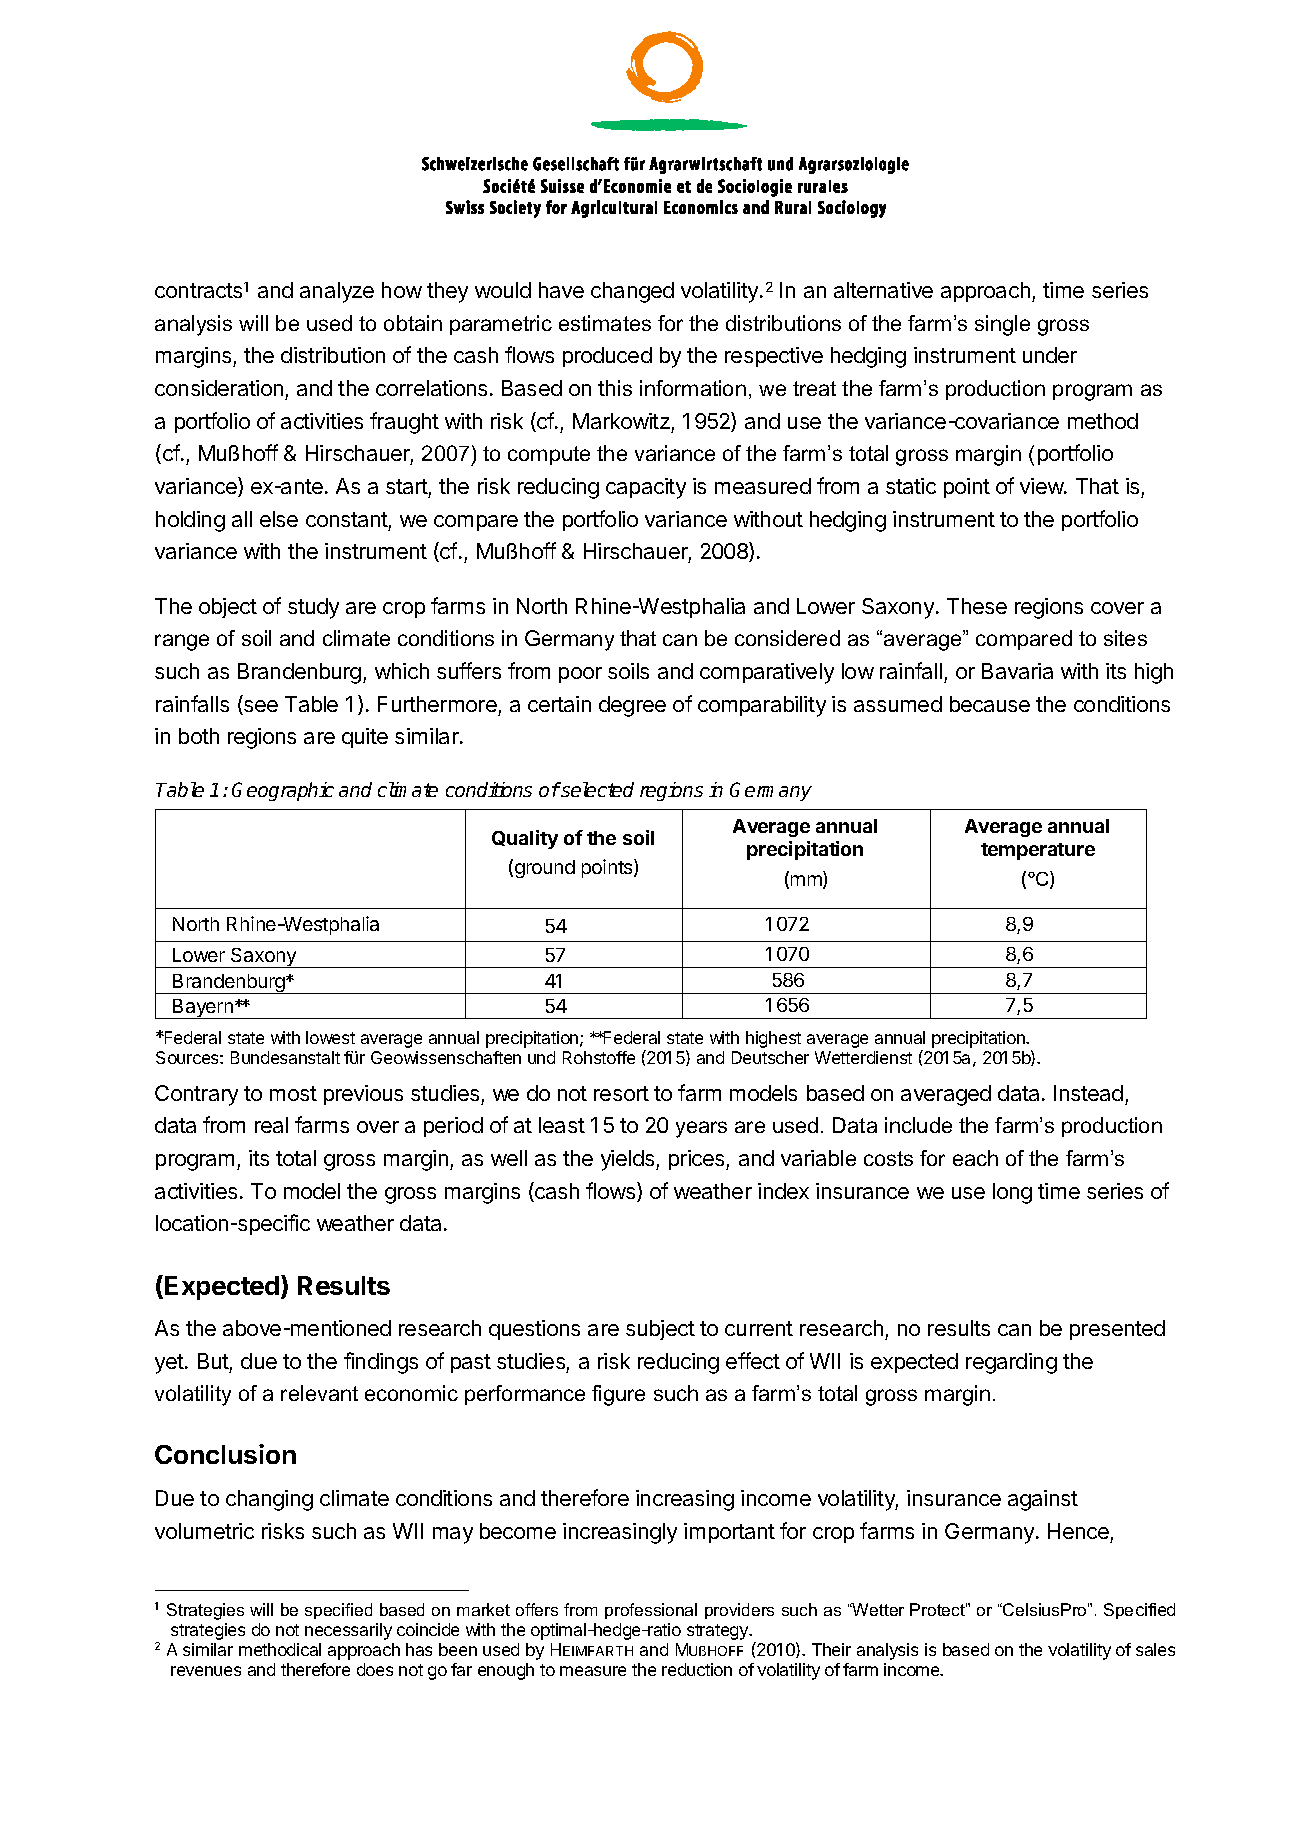 The width and height of the document is (1300, 1838). What do you see at coordinates (938, 1609) in the document?
I see `Protect` at bounding box center [938, 1609].
